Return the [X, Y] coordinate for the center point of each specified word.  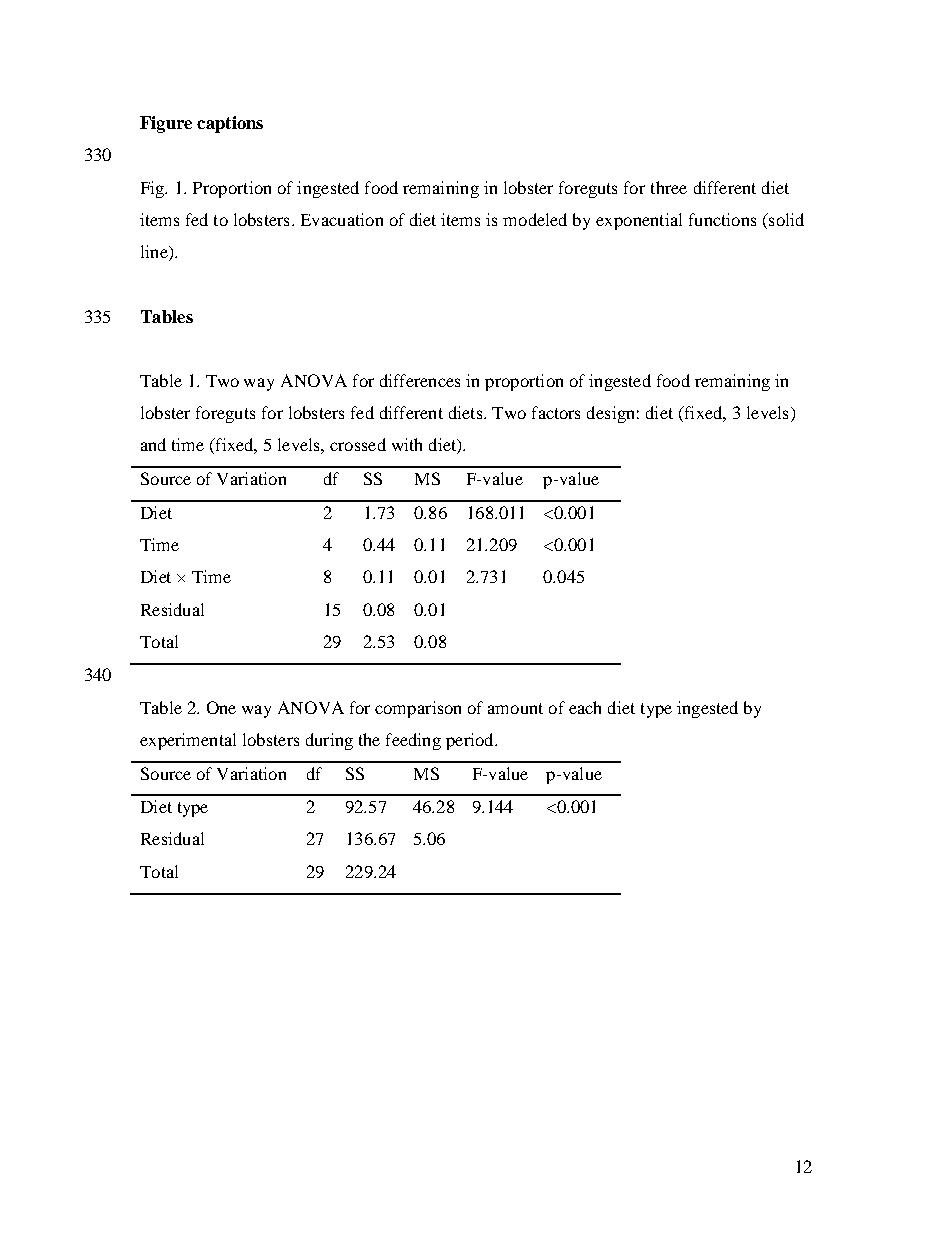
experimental [188, 741]
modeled [535, 219]
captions [230, 124]
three [669, 187]
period [471, 741]
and [153, 444]
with [407, 444]
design [610, 414]
